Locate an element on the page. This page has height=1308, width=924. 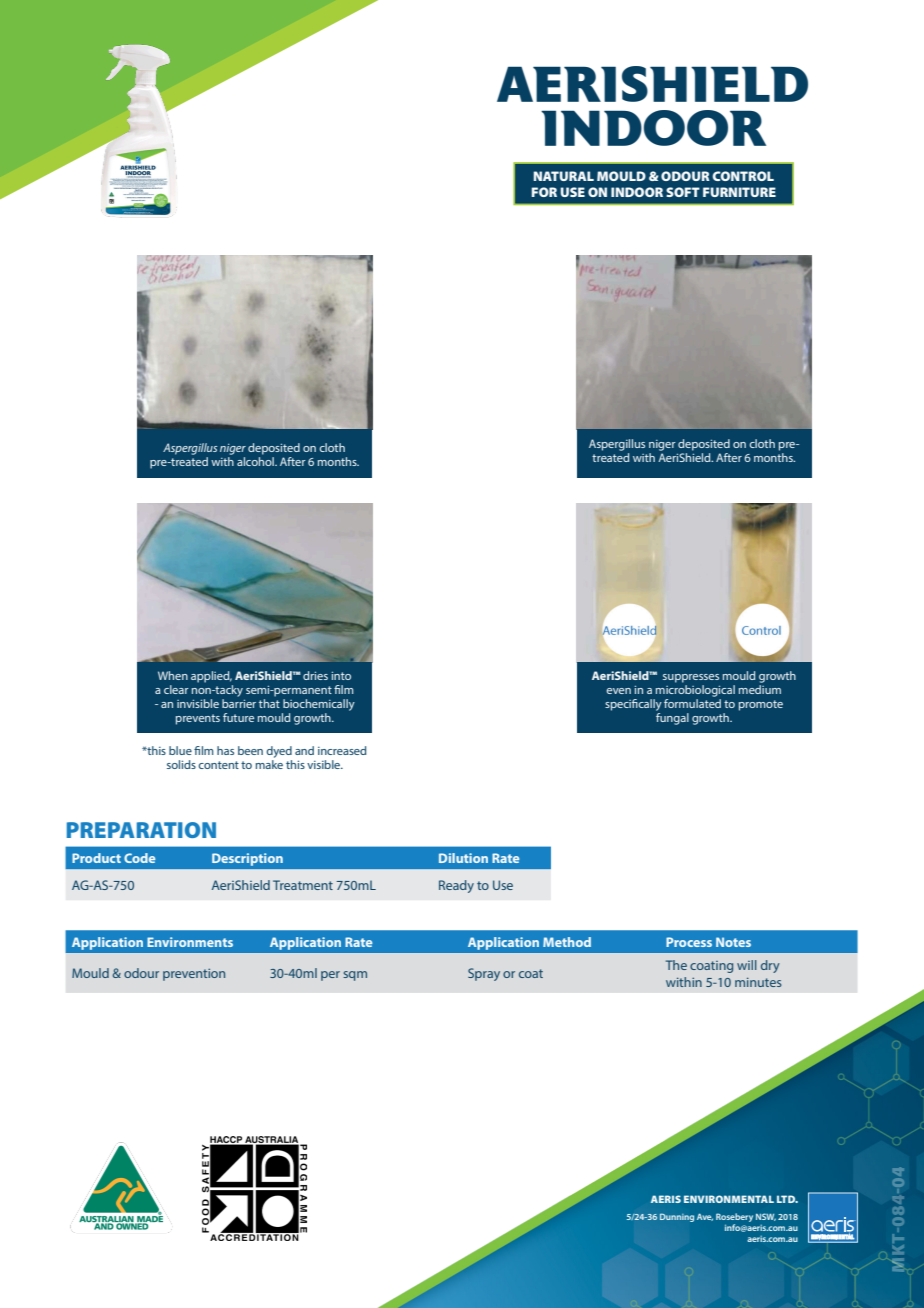
NATURAL is located at coordinates (564, 176).
